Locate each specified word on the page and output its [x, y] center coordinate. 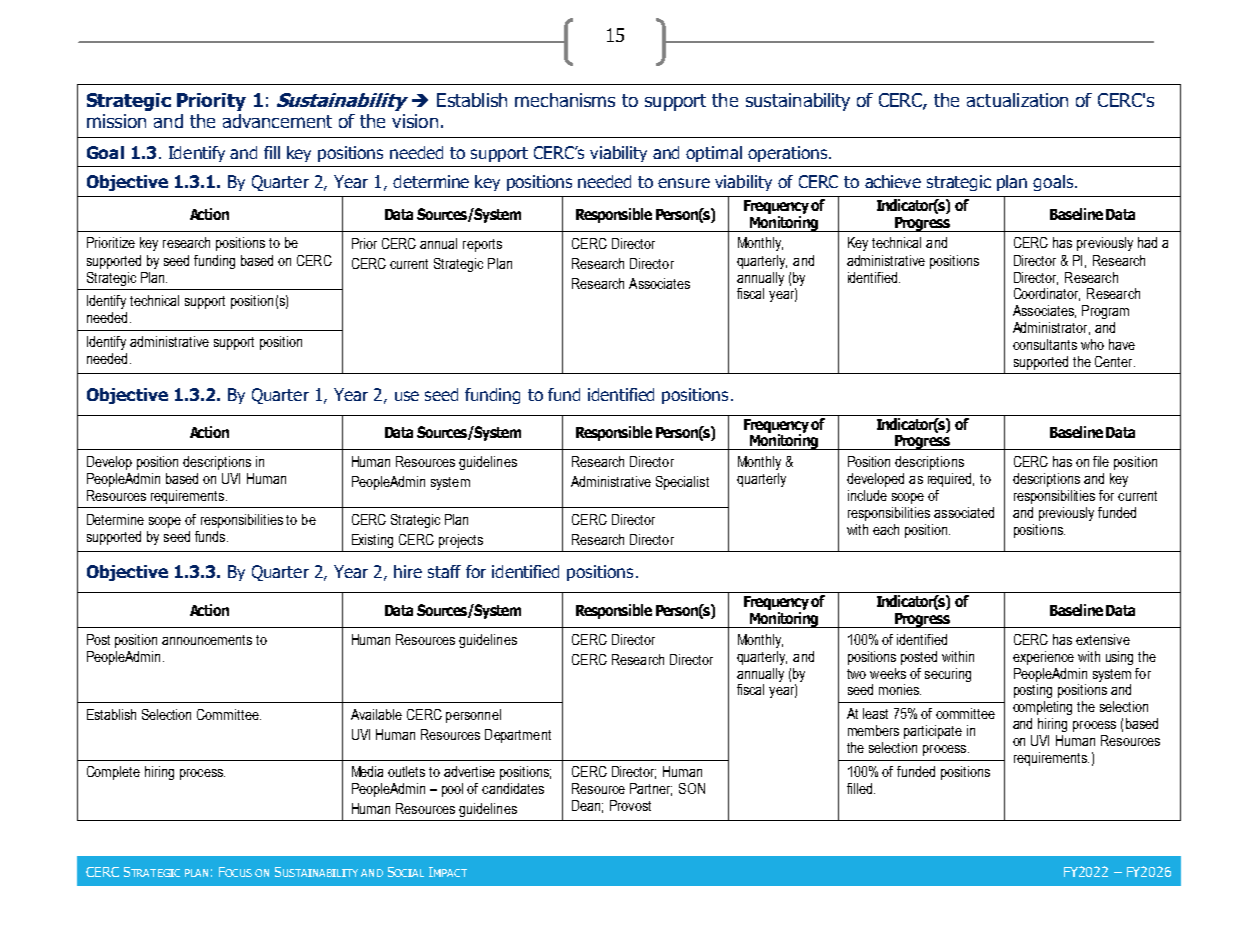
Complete [113, 773]
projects [461, 541]
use [407, 396]
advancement [277, 121]
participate [933, 732]
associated [964, 512]
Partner [651, 789]
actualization [1017, 100]
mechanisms [565, 100]
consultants [1045, 344]
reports [482, 245]
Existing [372, 541]
